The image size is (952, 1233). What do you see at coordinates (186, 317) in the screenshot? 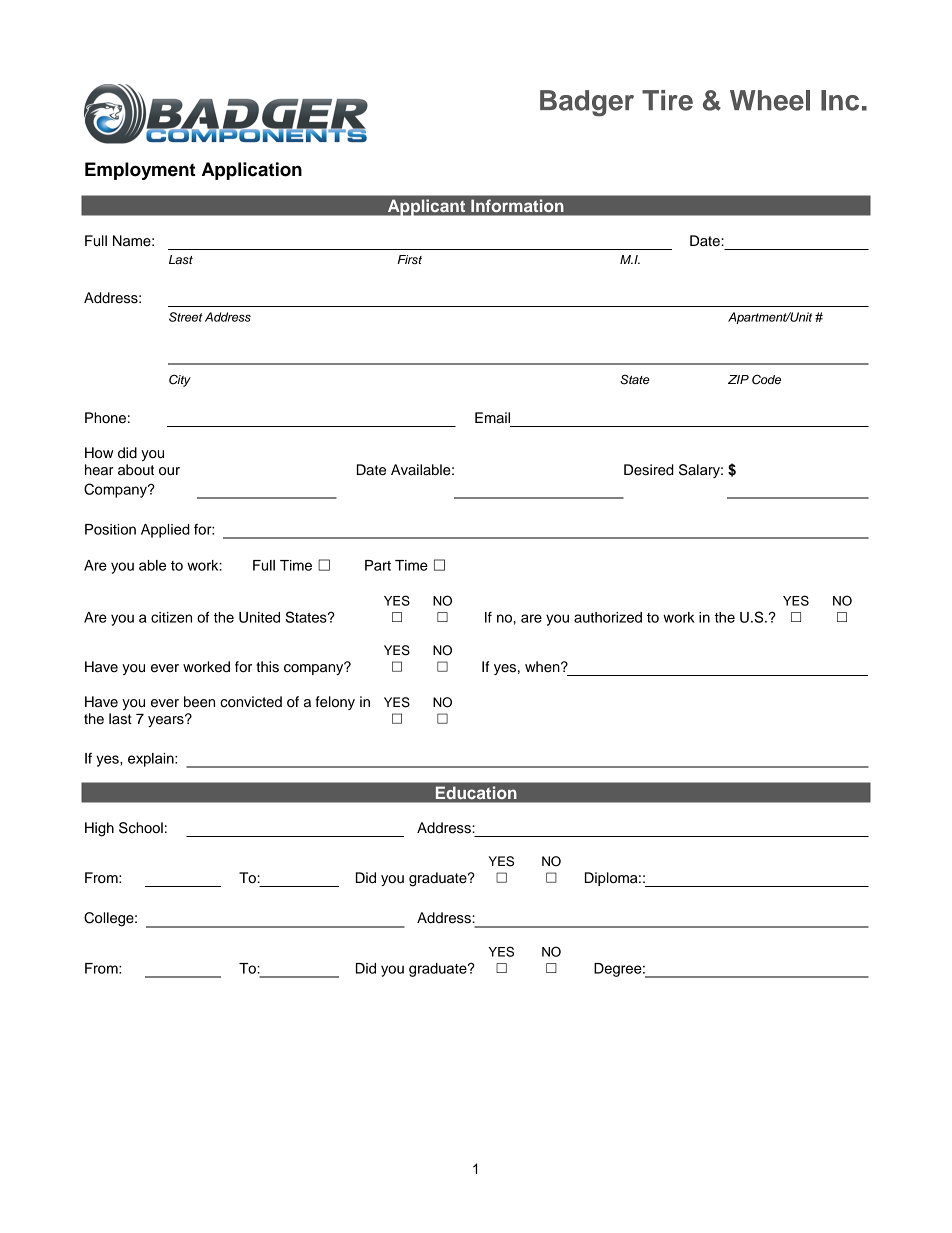
I see `Street` at bounding box center [186, 317].
